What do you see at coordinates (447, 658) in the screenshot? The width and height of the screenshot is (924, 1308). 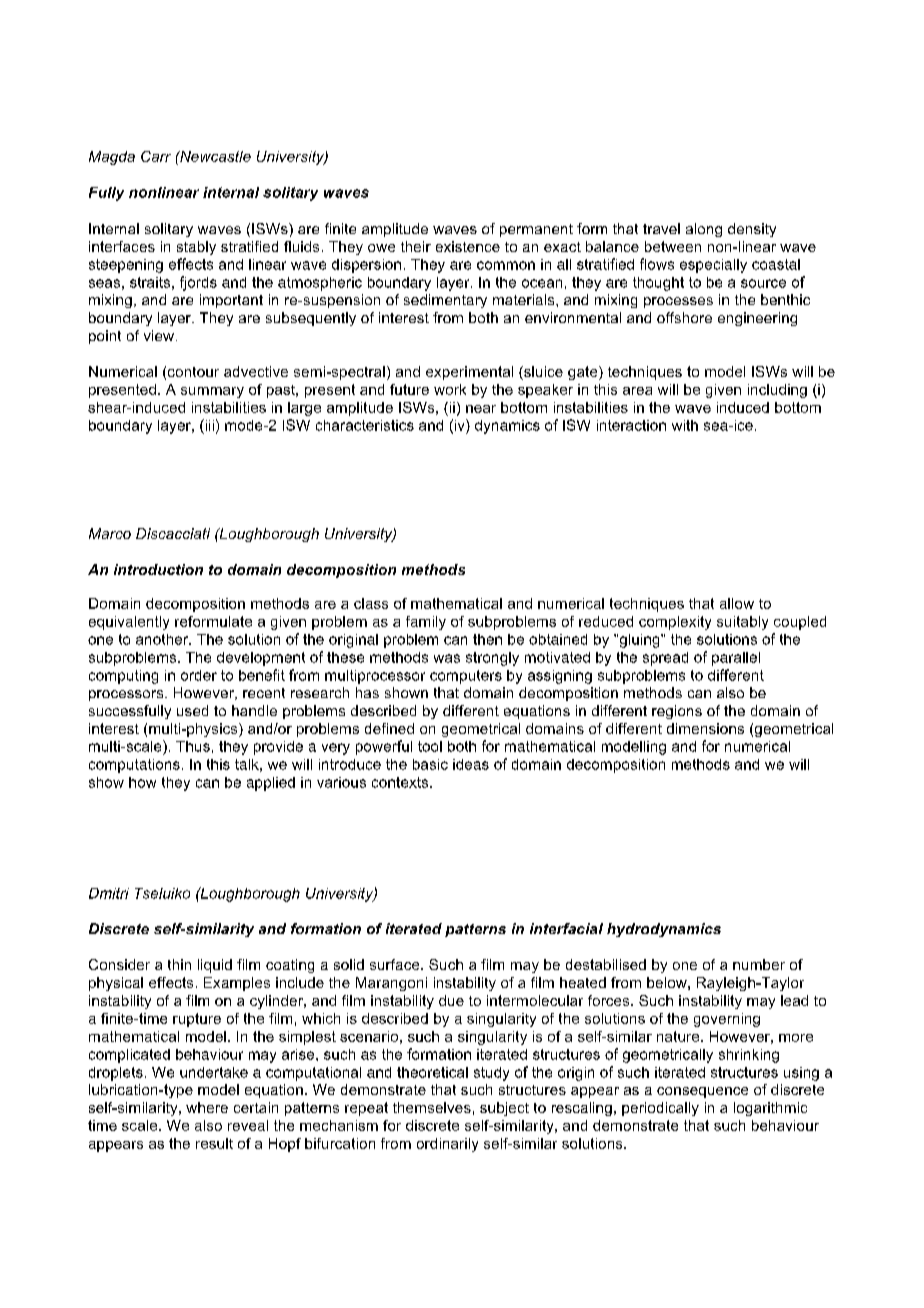 I see `was` at bounding box center [447, 658].
